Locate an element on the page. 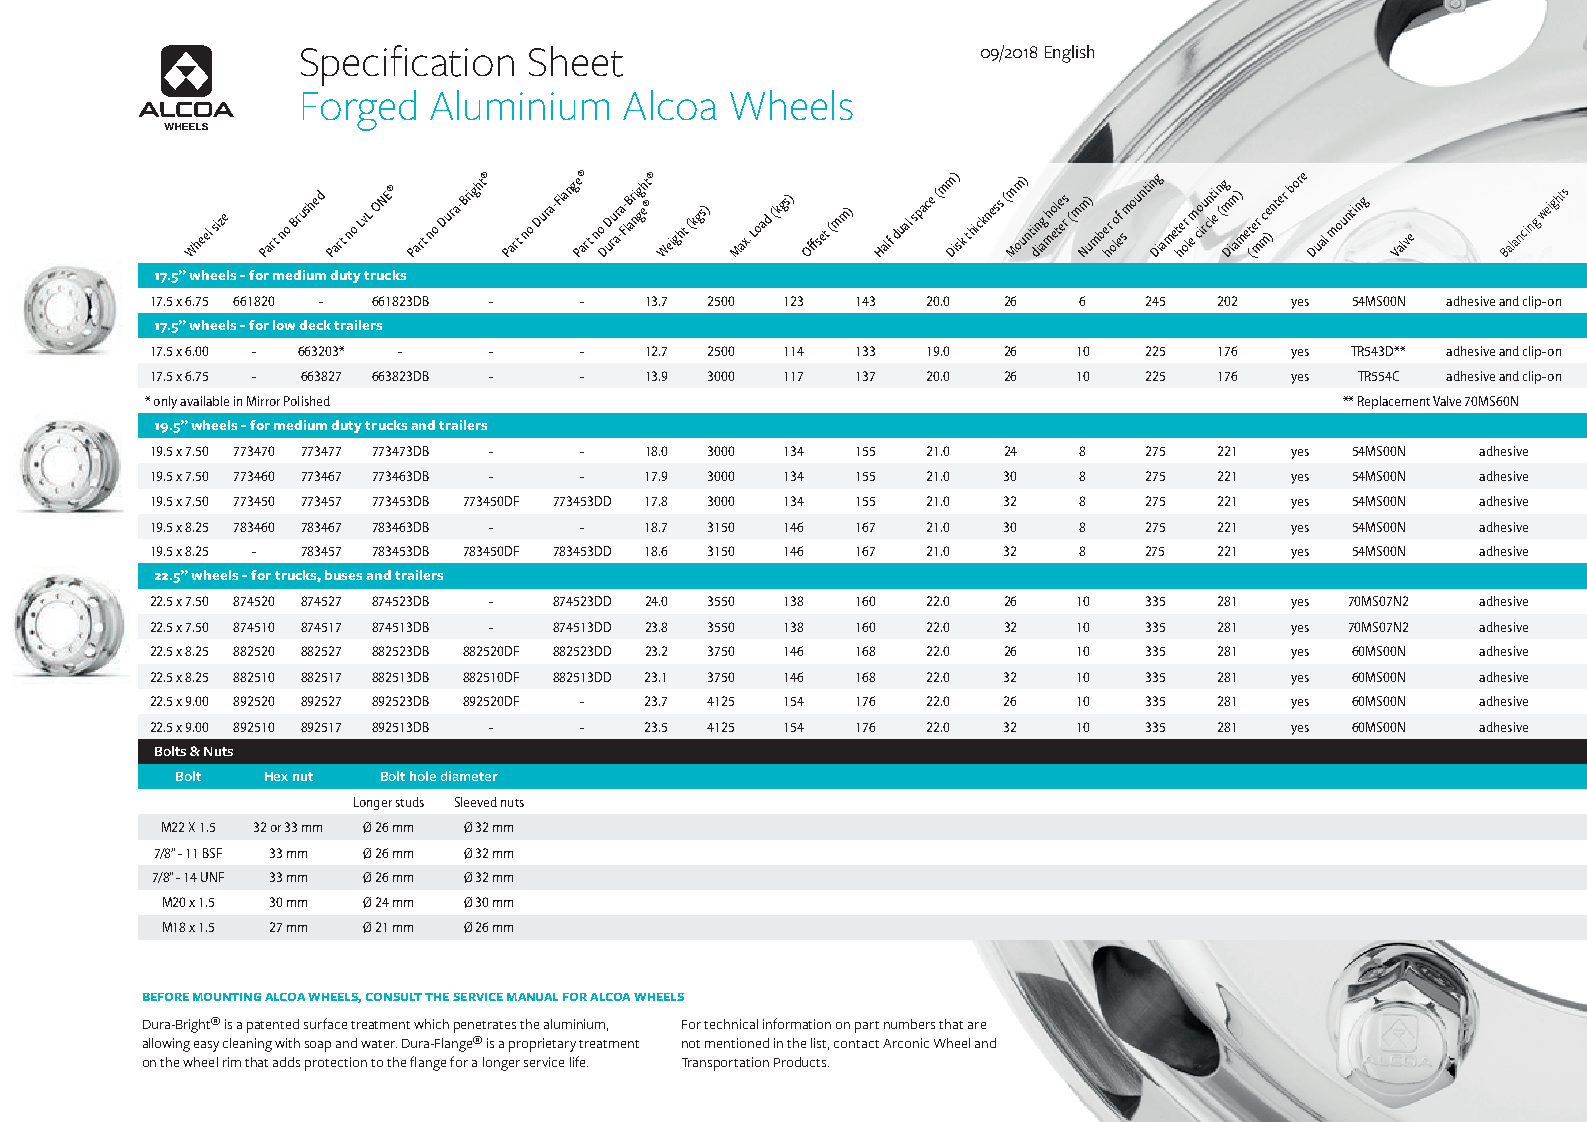  buses is located at coordinates (343, 575).
